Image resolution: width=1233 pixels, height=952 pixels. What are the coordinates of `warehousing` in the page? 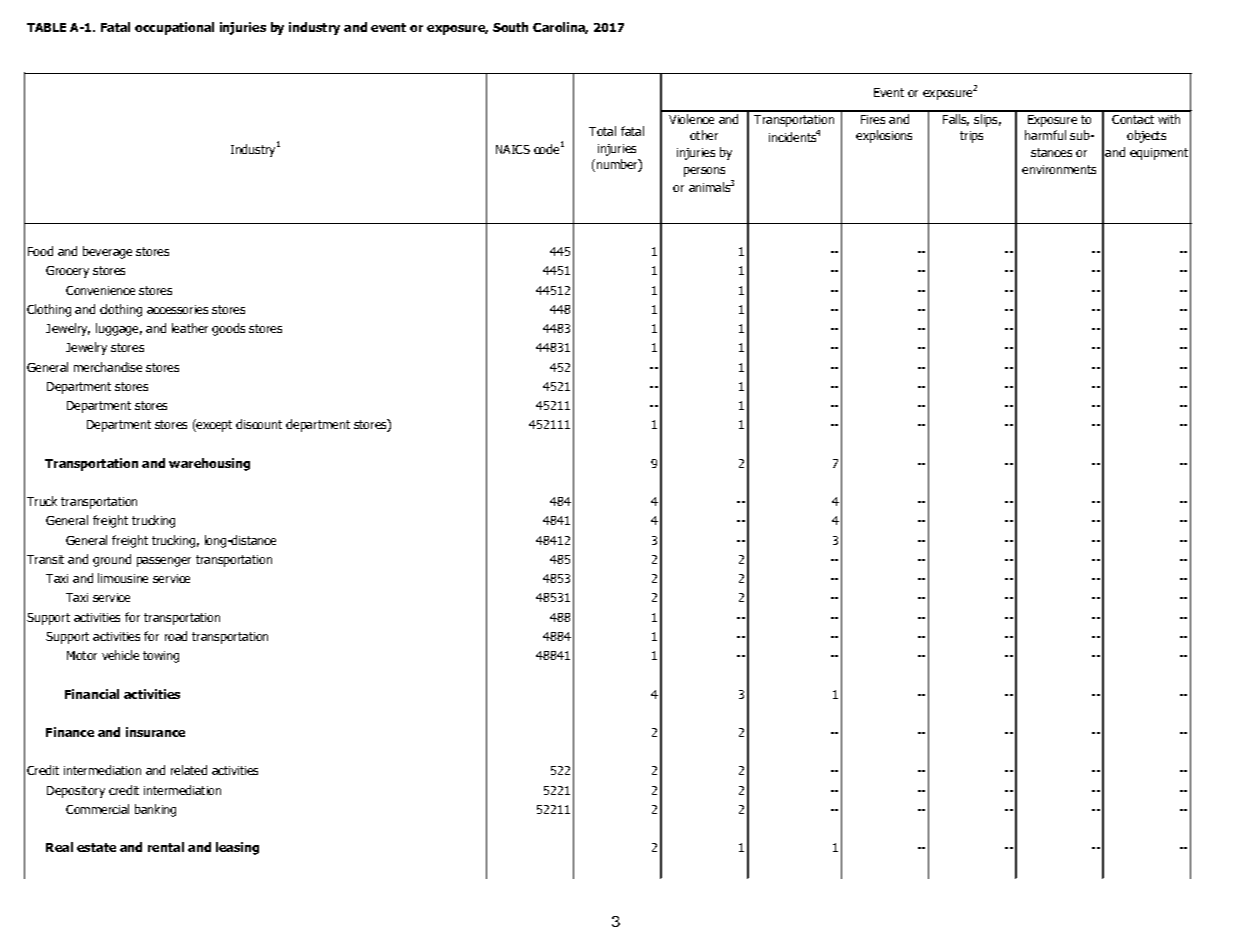 It's located at (209, 464).
